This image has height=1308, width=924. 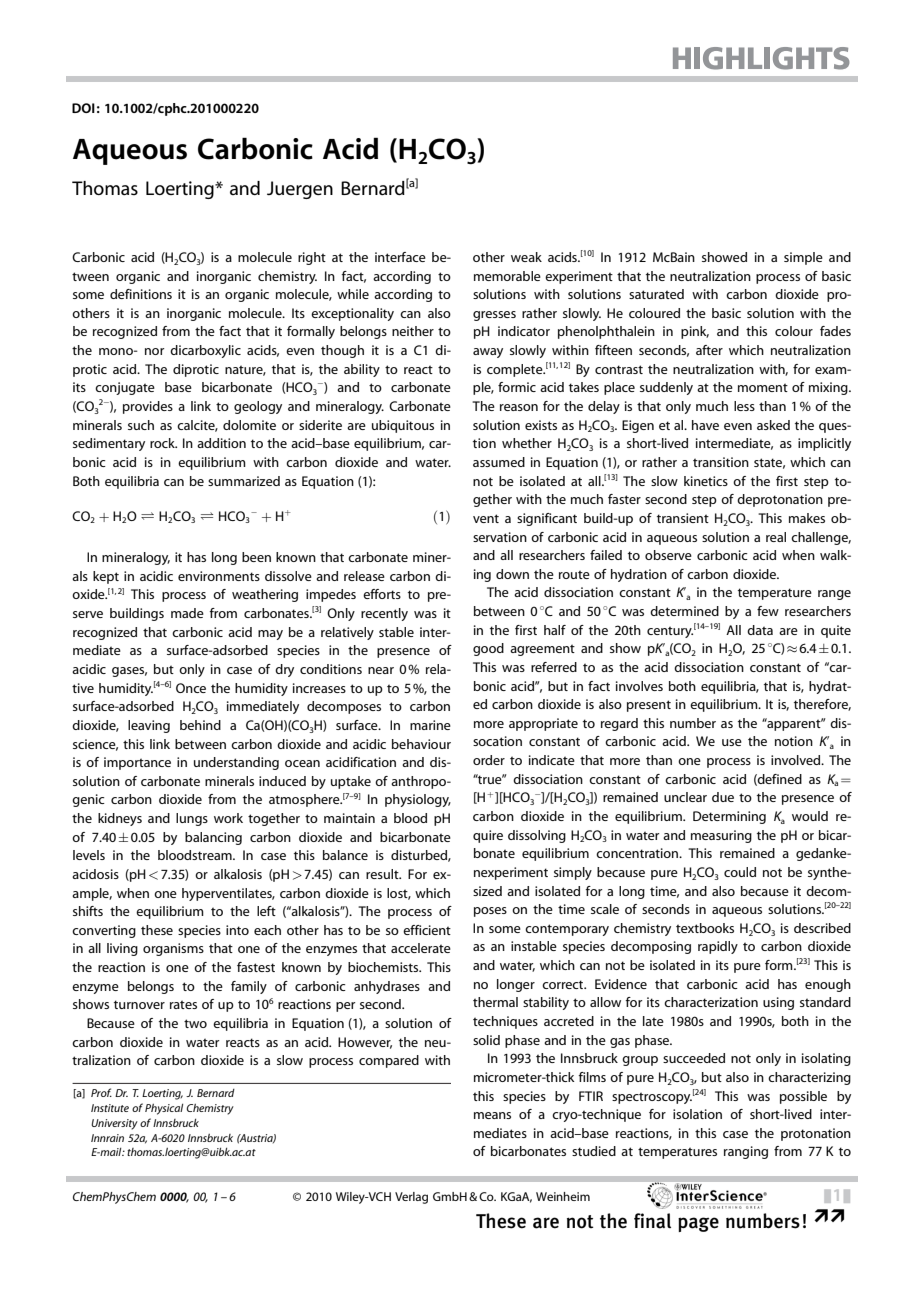 What do you see at coordinates (803, 258) in the image?
I see `simple` at bounding box center [803, 258].
